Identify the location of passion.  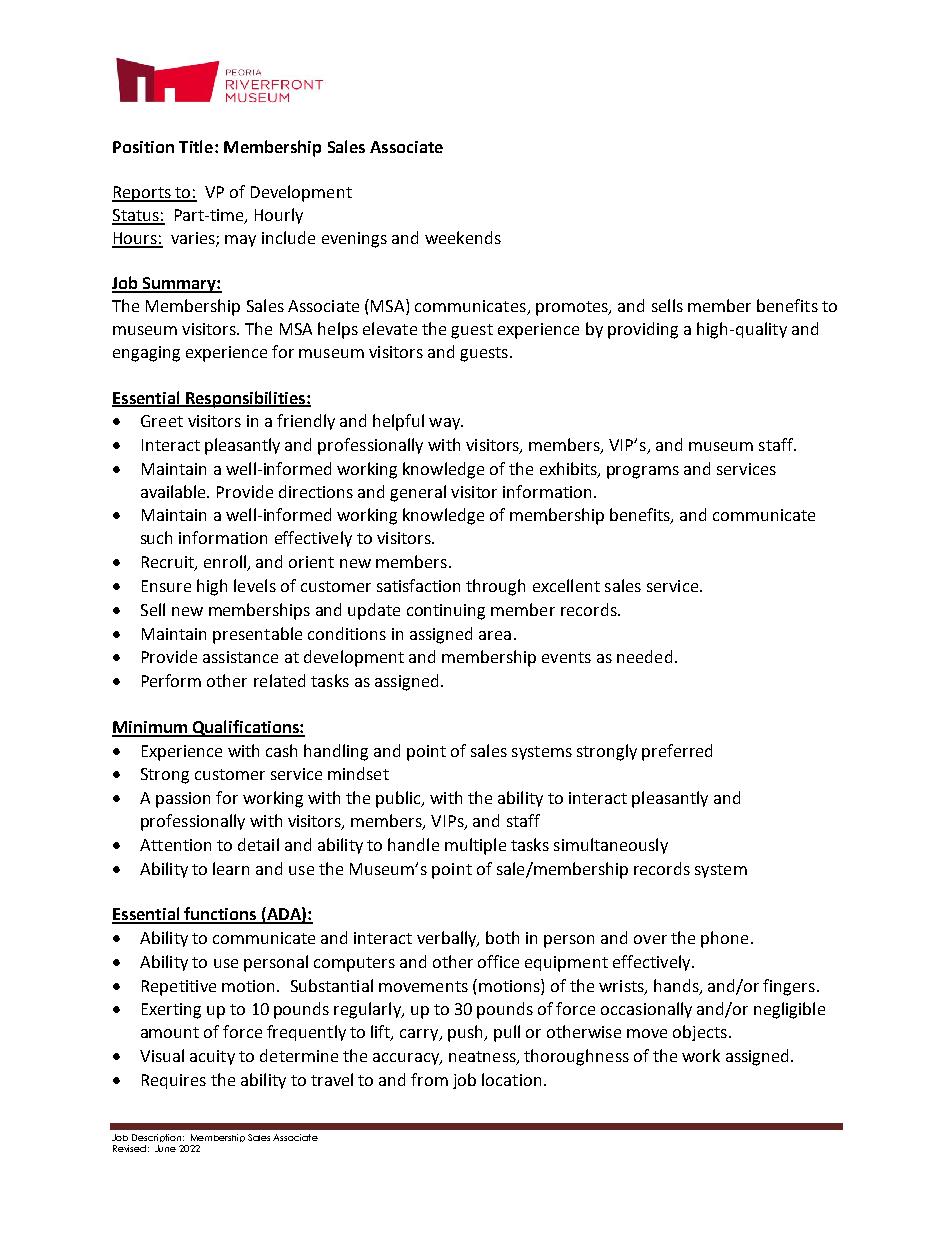
(183, 800).
